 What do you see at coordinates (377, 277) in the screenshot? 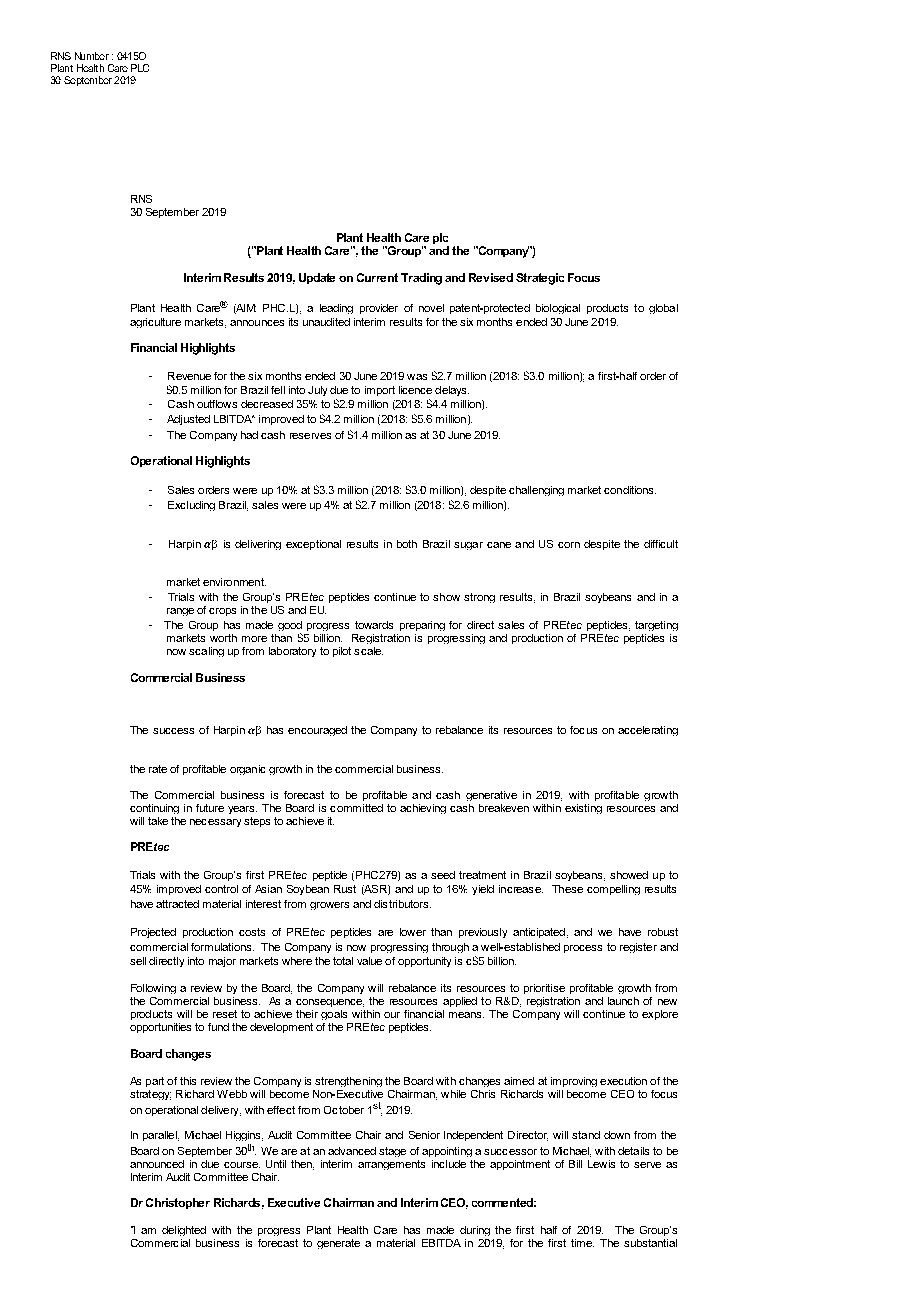
I see `Current` at bounding box center [377, 277].
